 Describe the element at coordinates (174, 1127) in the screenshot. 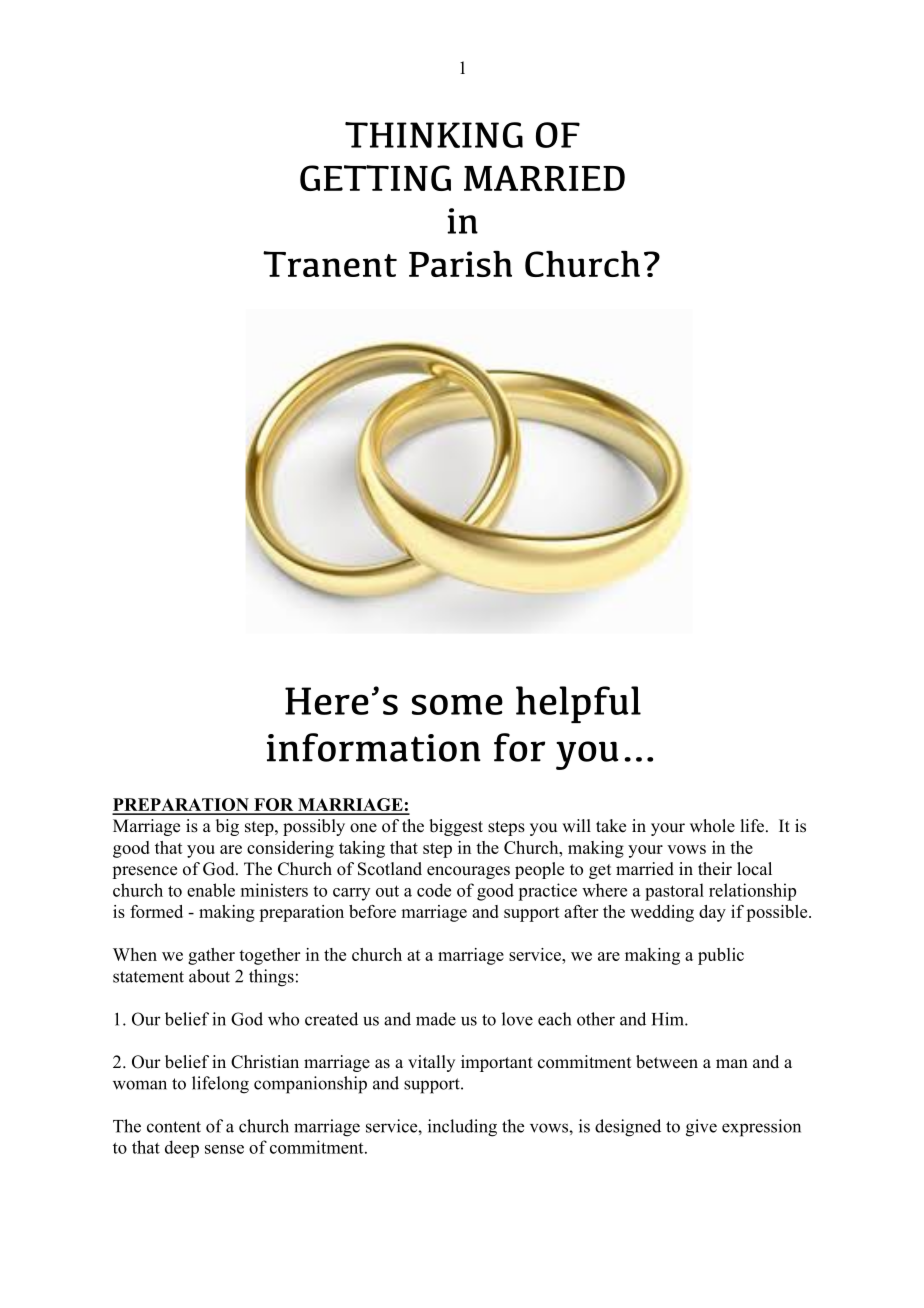

I see `content` at that location.
